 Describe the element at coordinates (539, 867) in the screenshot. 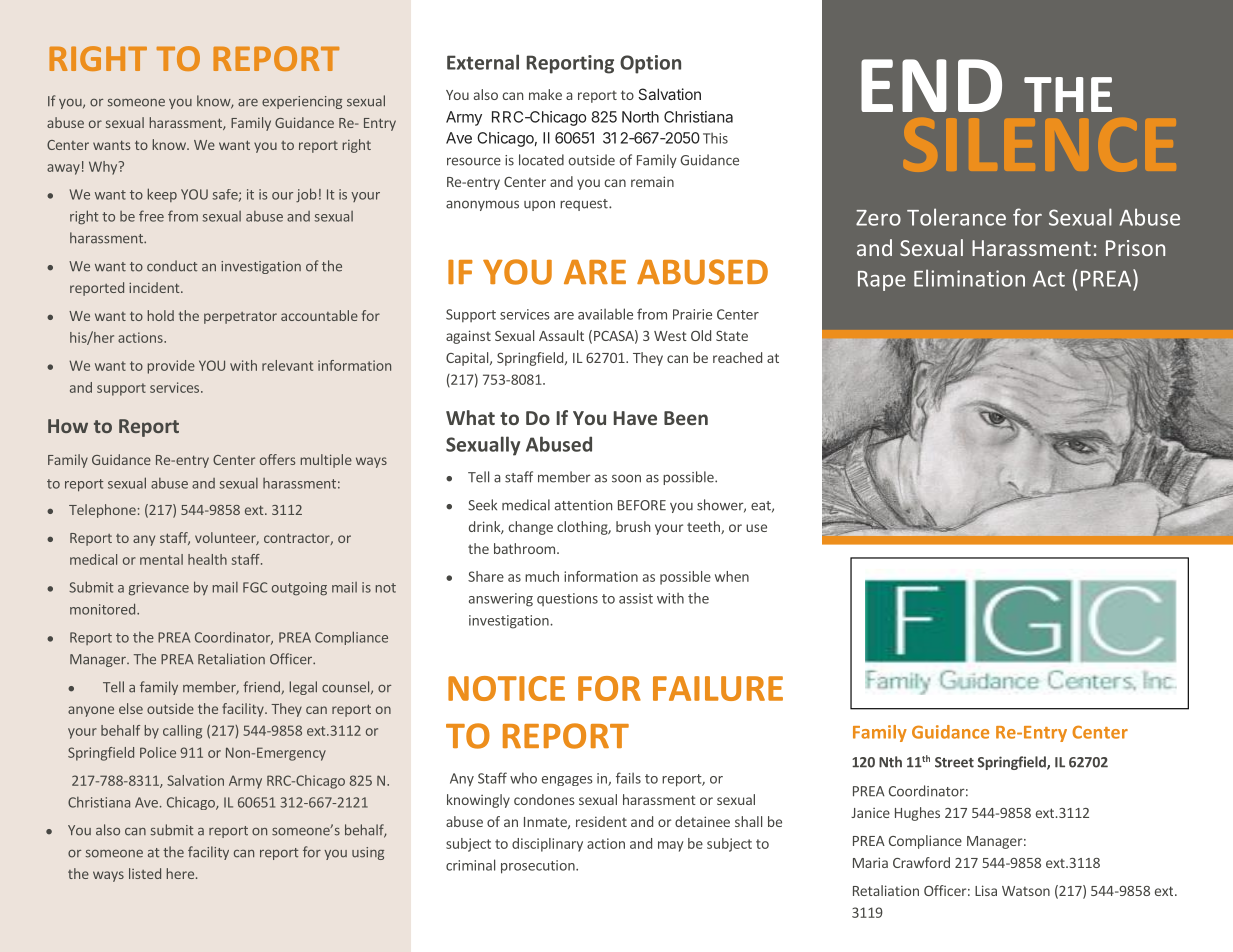

I see `prosecution` at that location.
